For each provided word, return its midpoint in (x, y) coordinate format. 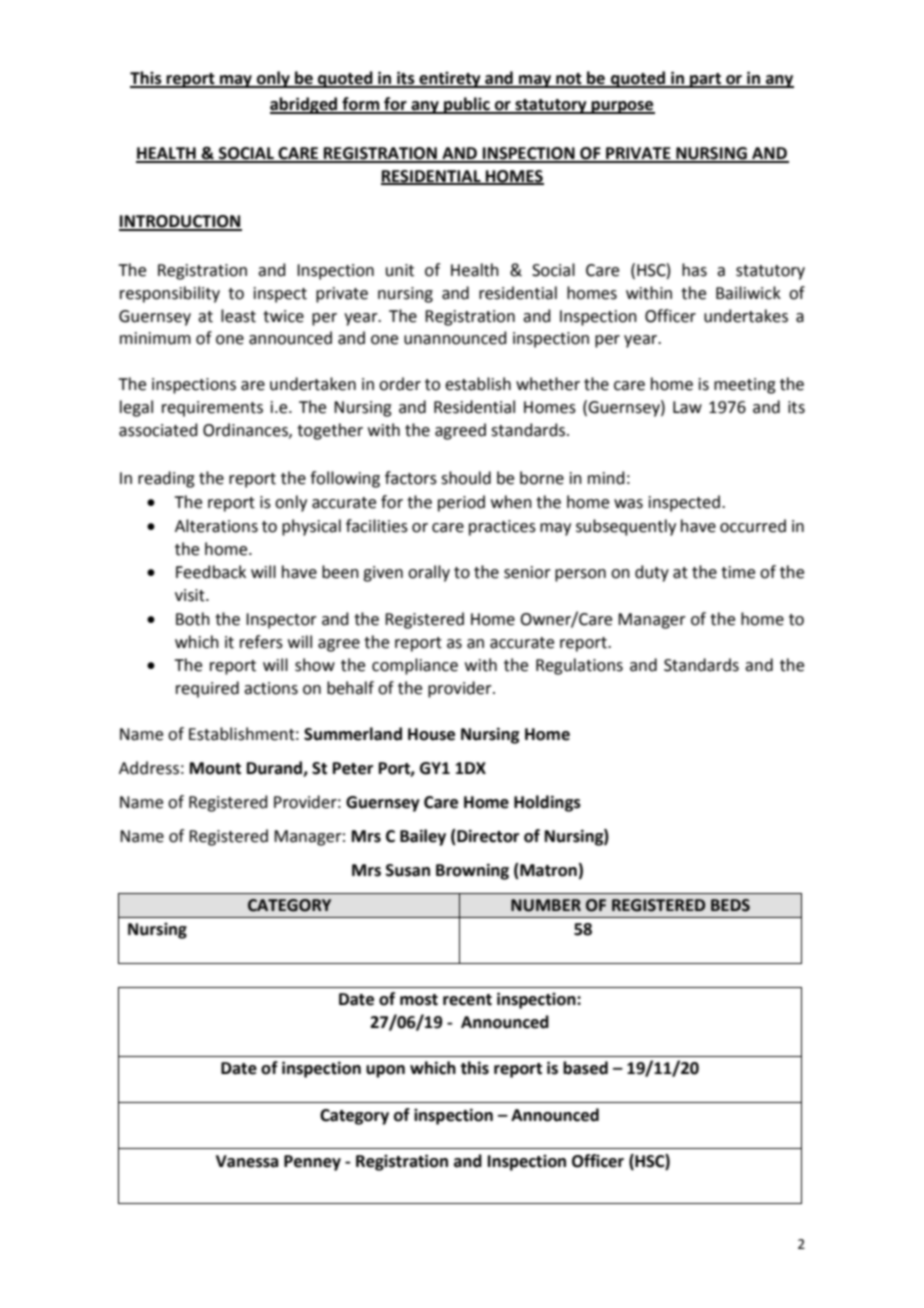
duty (652, 573)
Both (193, 619)
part (705, 80)
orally (429, 573)
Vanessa (247, 1161)
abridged (305, 105)
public (467, 105)
